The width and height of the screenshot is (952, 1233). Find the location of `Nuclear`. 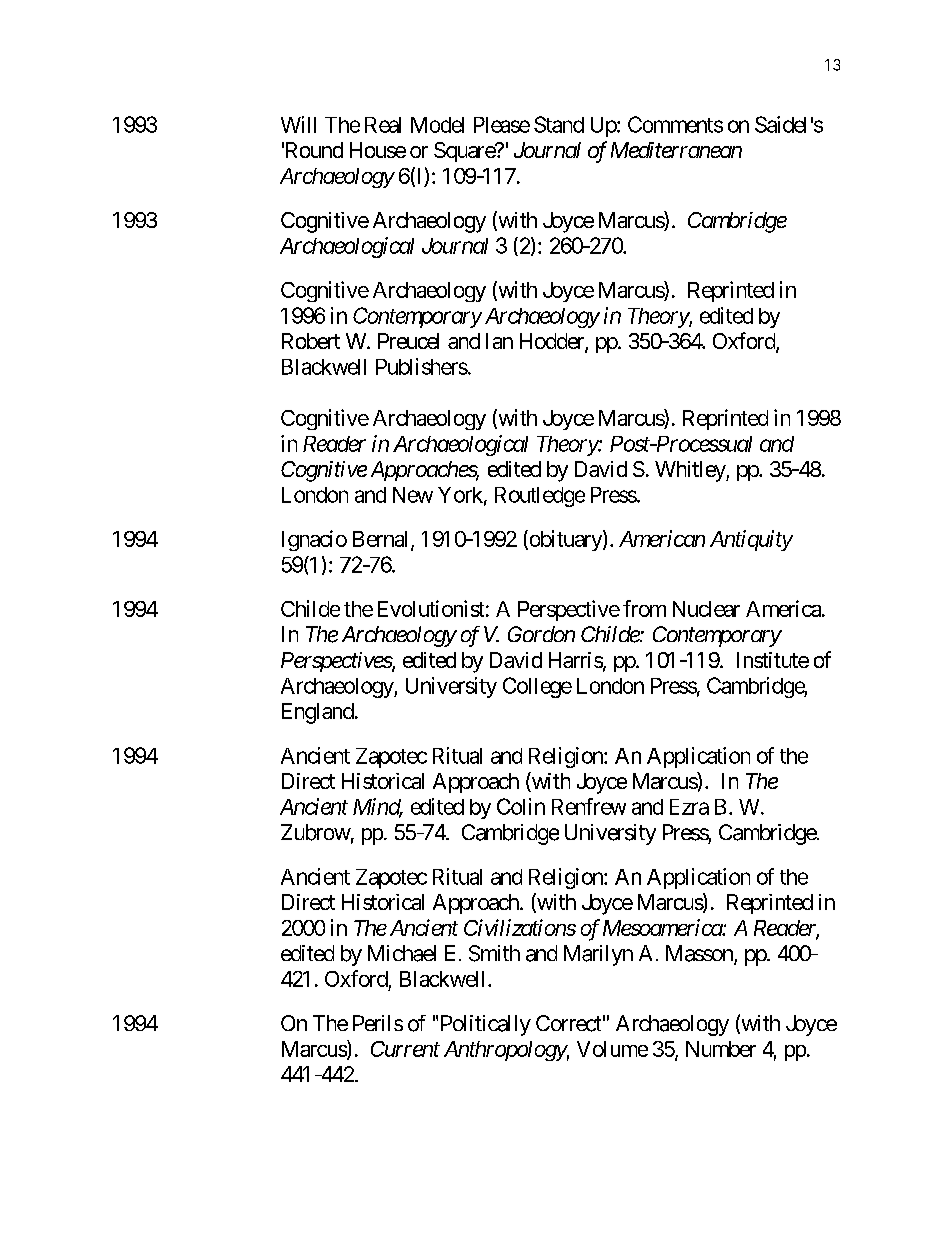

Nuclear is located at coordinates (706, 609).
